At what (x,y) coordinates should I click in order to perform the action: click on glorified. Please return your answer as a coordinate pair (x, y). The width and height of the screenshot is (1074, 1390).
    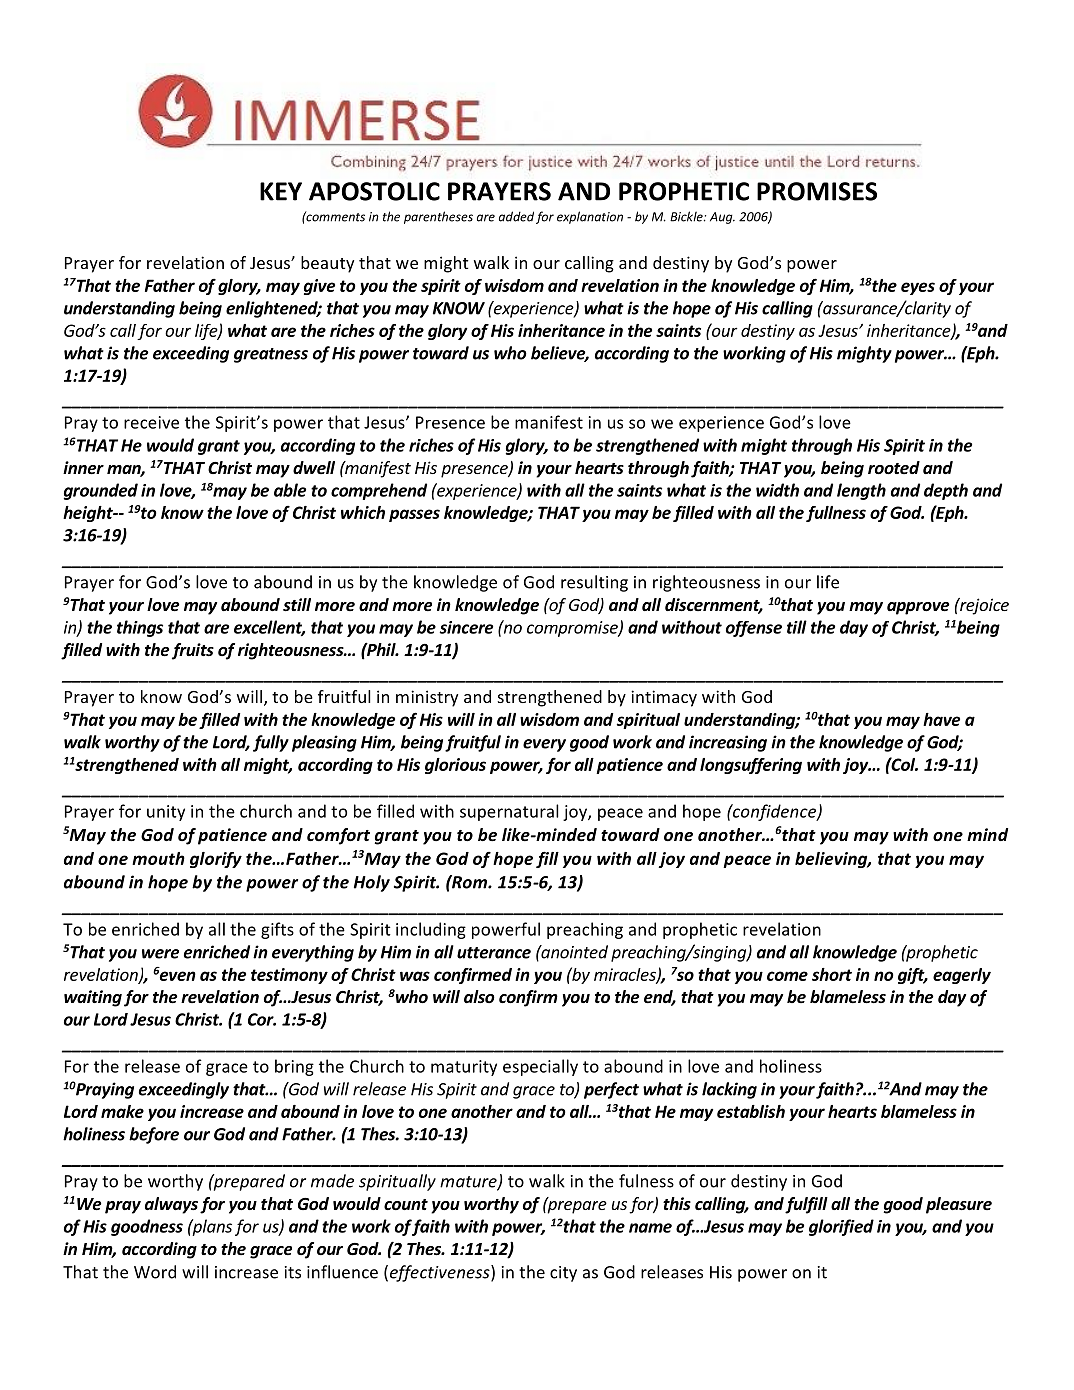
    Looking at the image, I should click on (841, 1227).
